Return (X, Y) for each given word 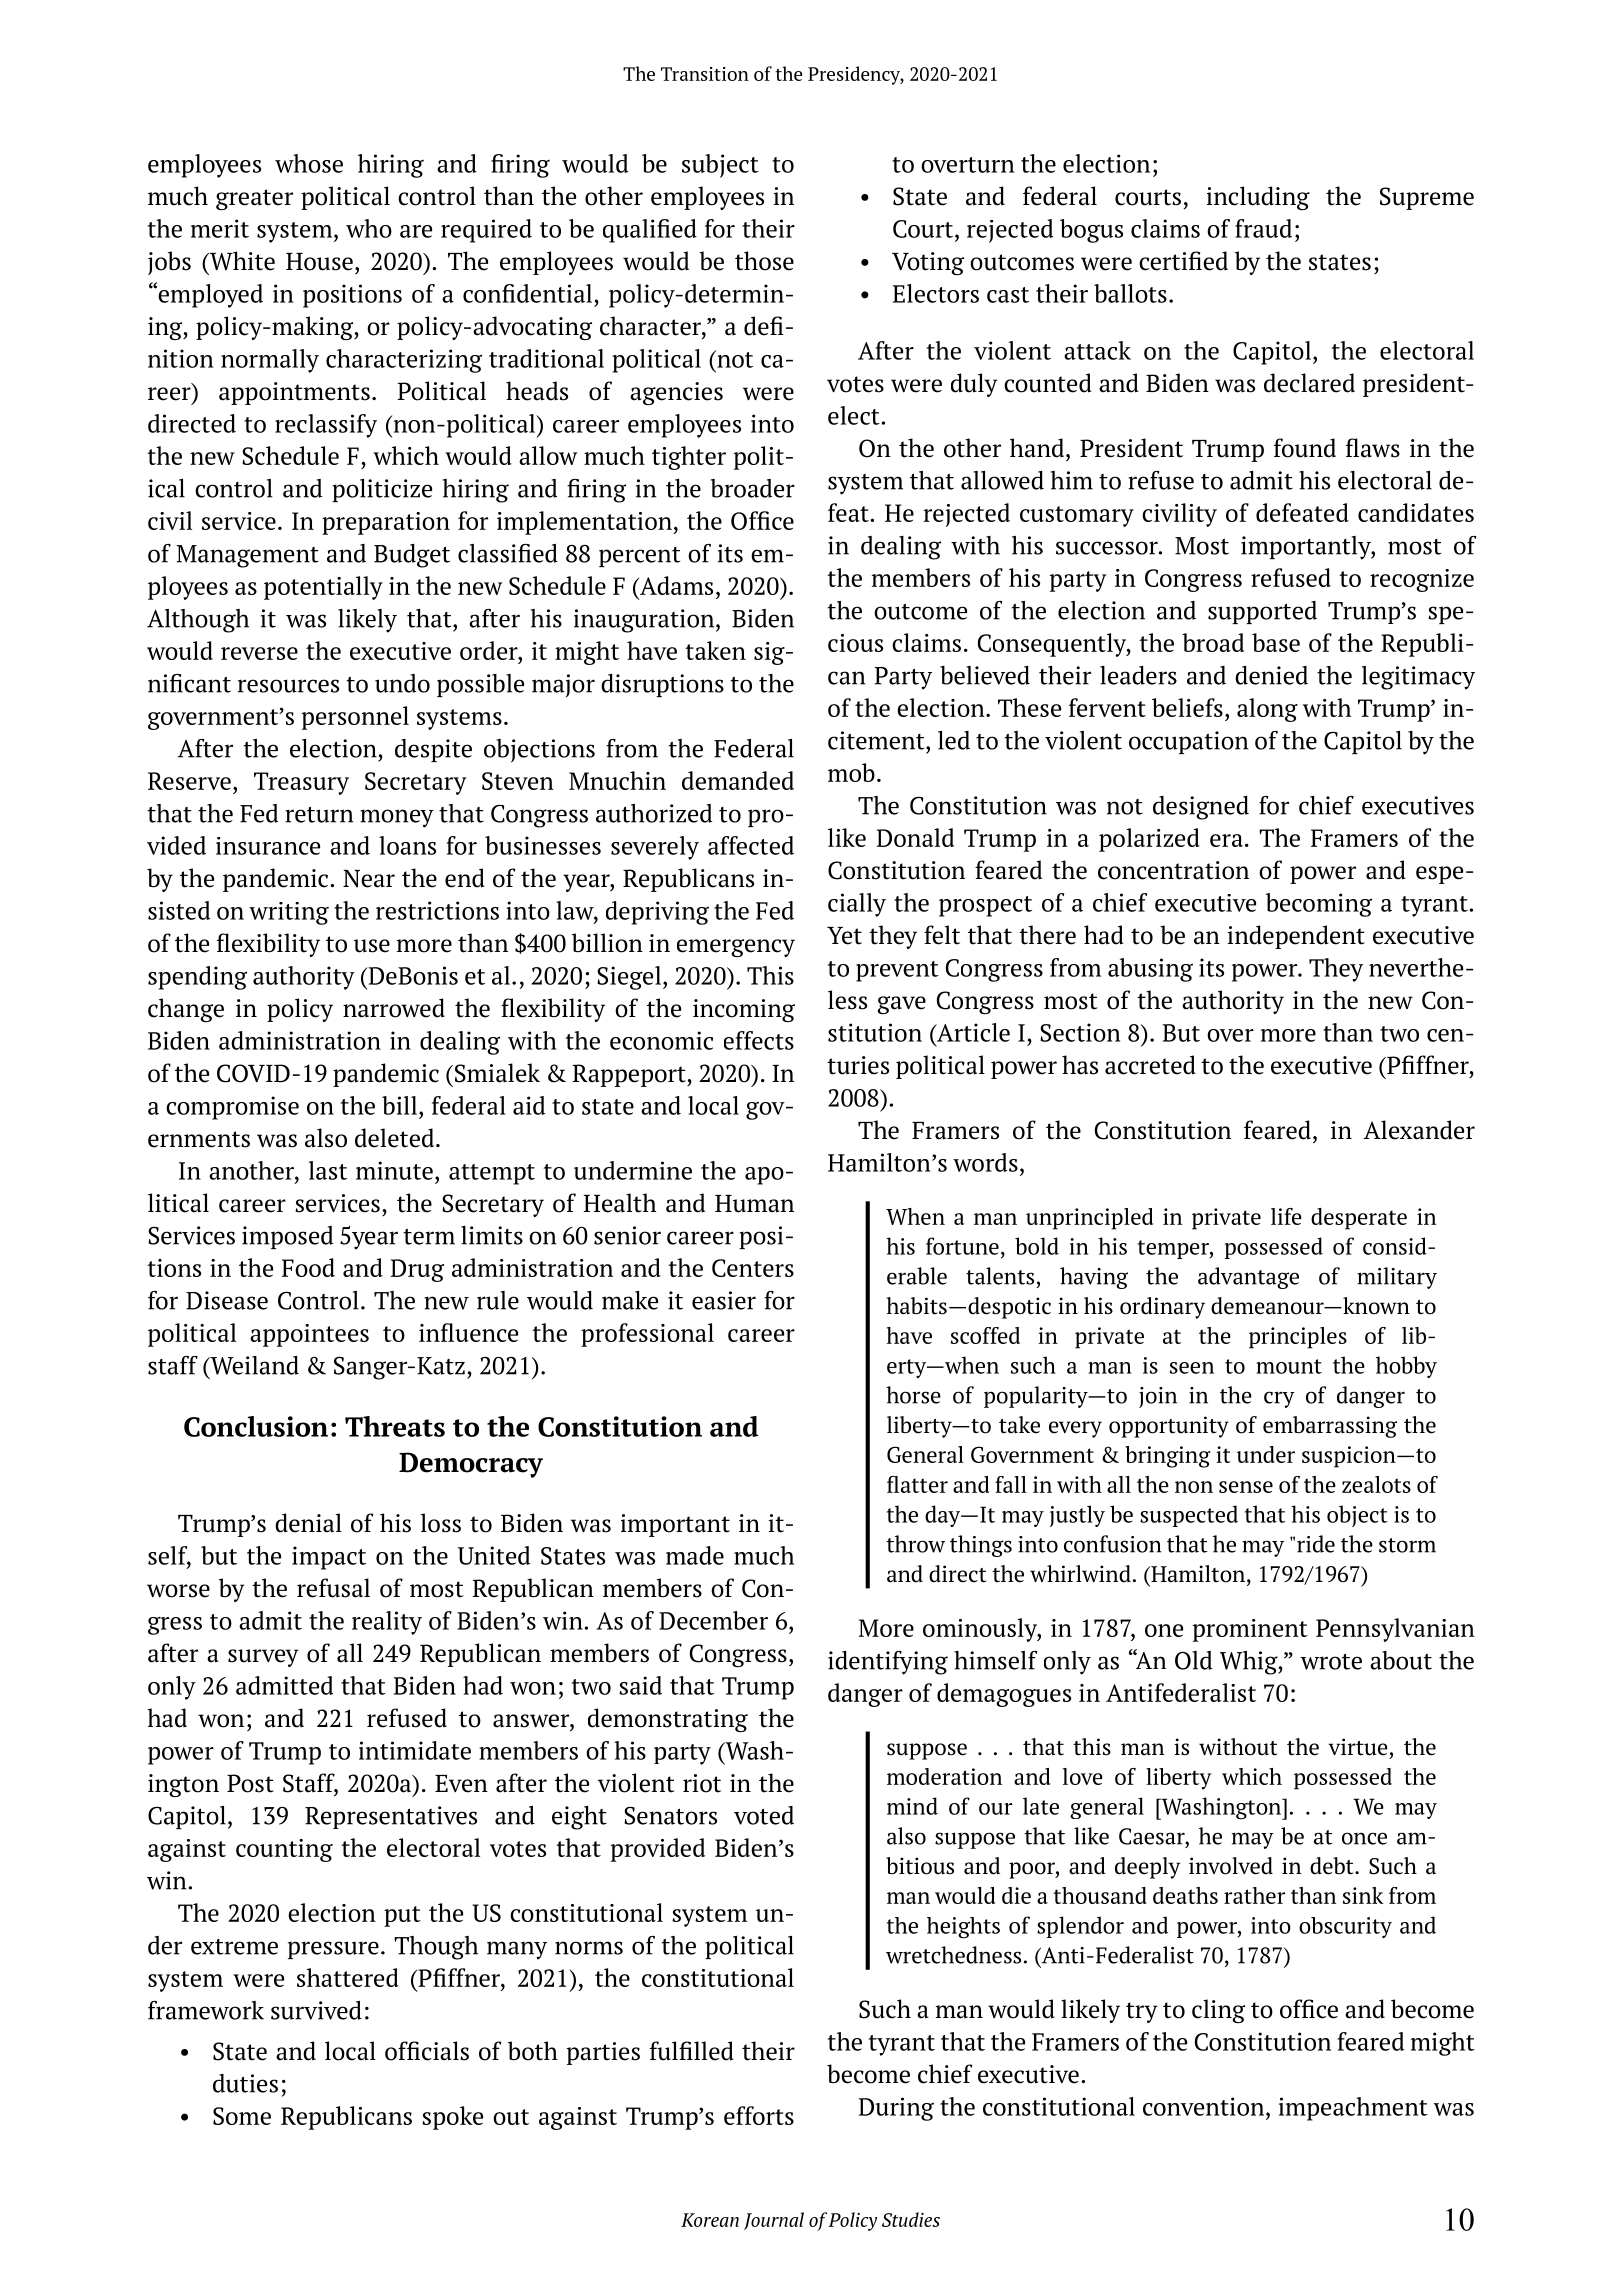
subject (720, 166)
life (1286, 1216)
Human (754, 1204)
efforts (759, 2115)
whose (309, 163)
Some (242, 2116)
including (1258, 198)
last (328, 1170)
